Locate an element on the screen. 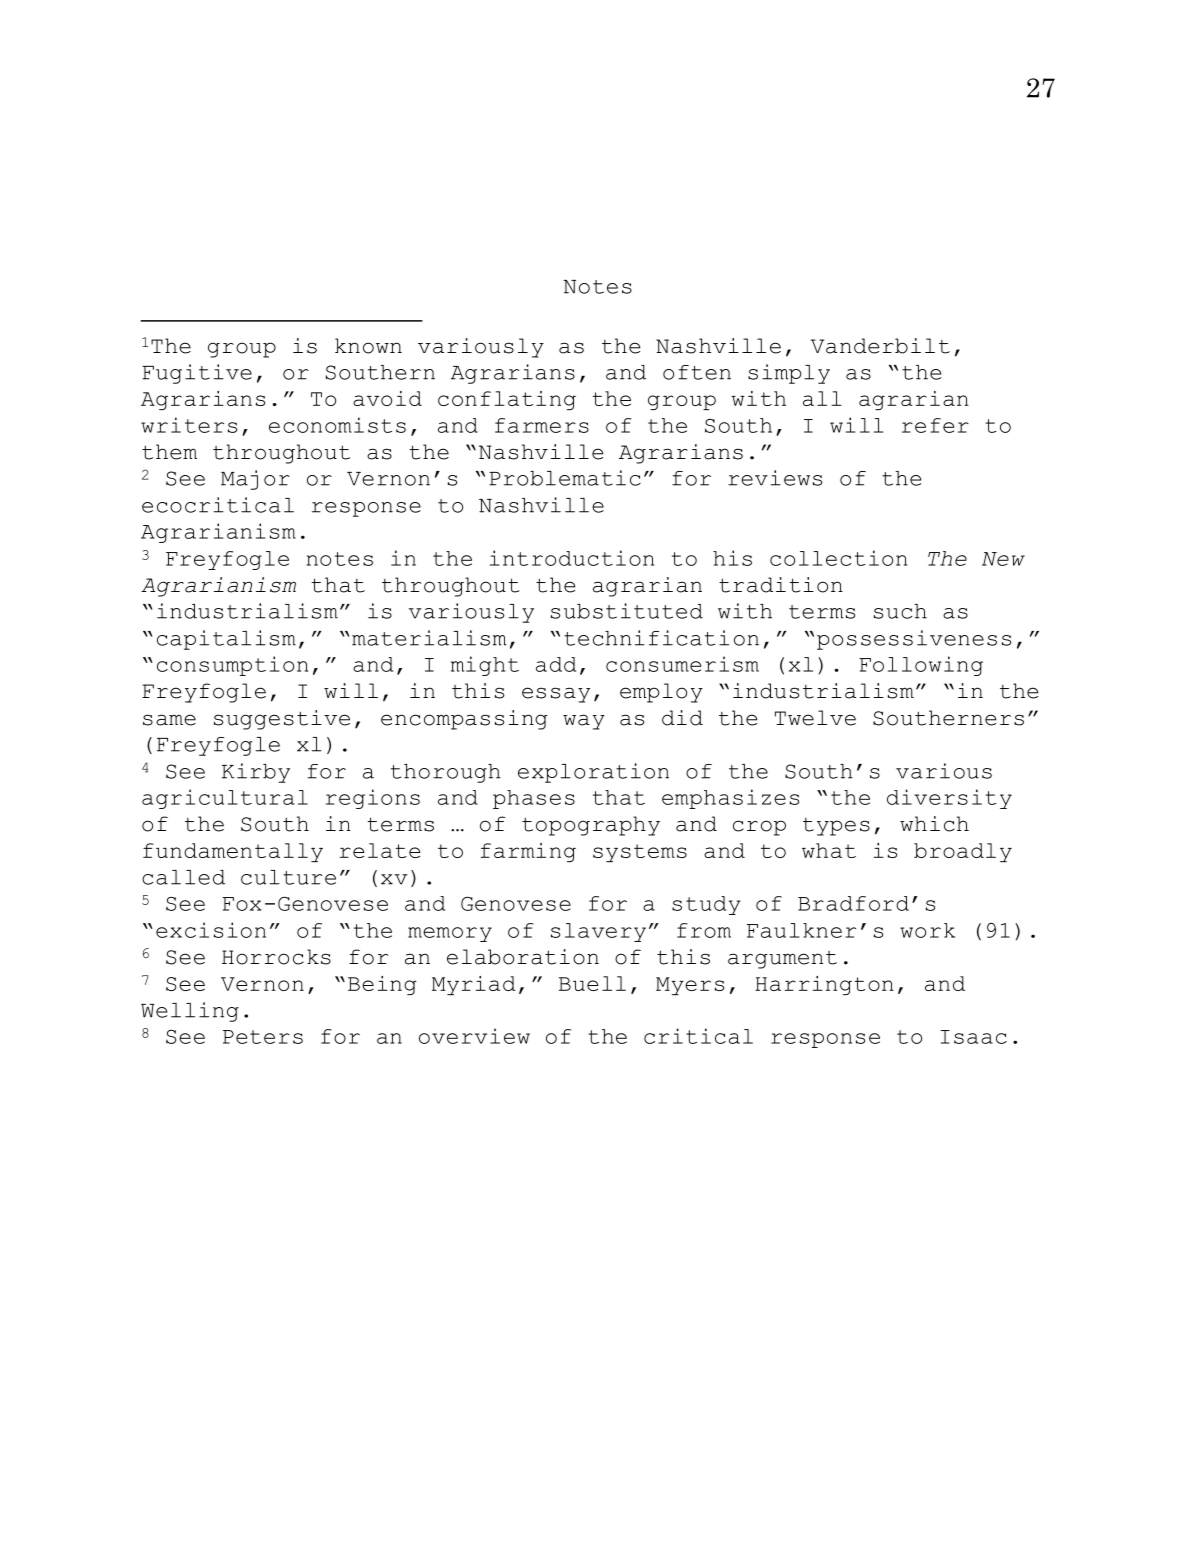 The height and width of the screenshot is (1548, 1196). overview is located at coordinates (474, 1036).
